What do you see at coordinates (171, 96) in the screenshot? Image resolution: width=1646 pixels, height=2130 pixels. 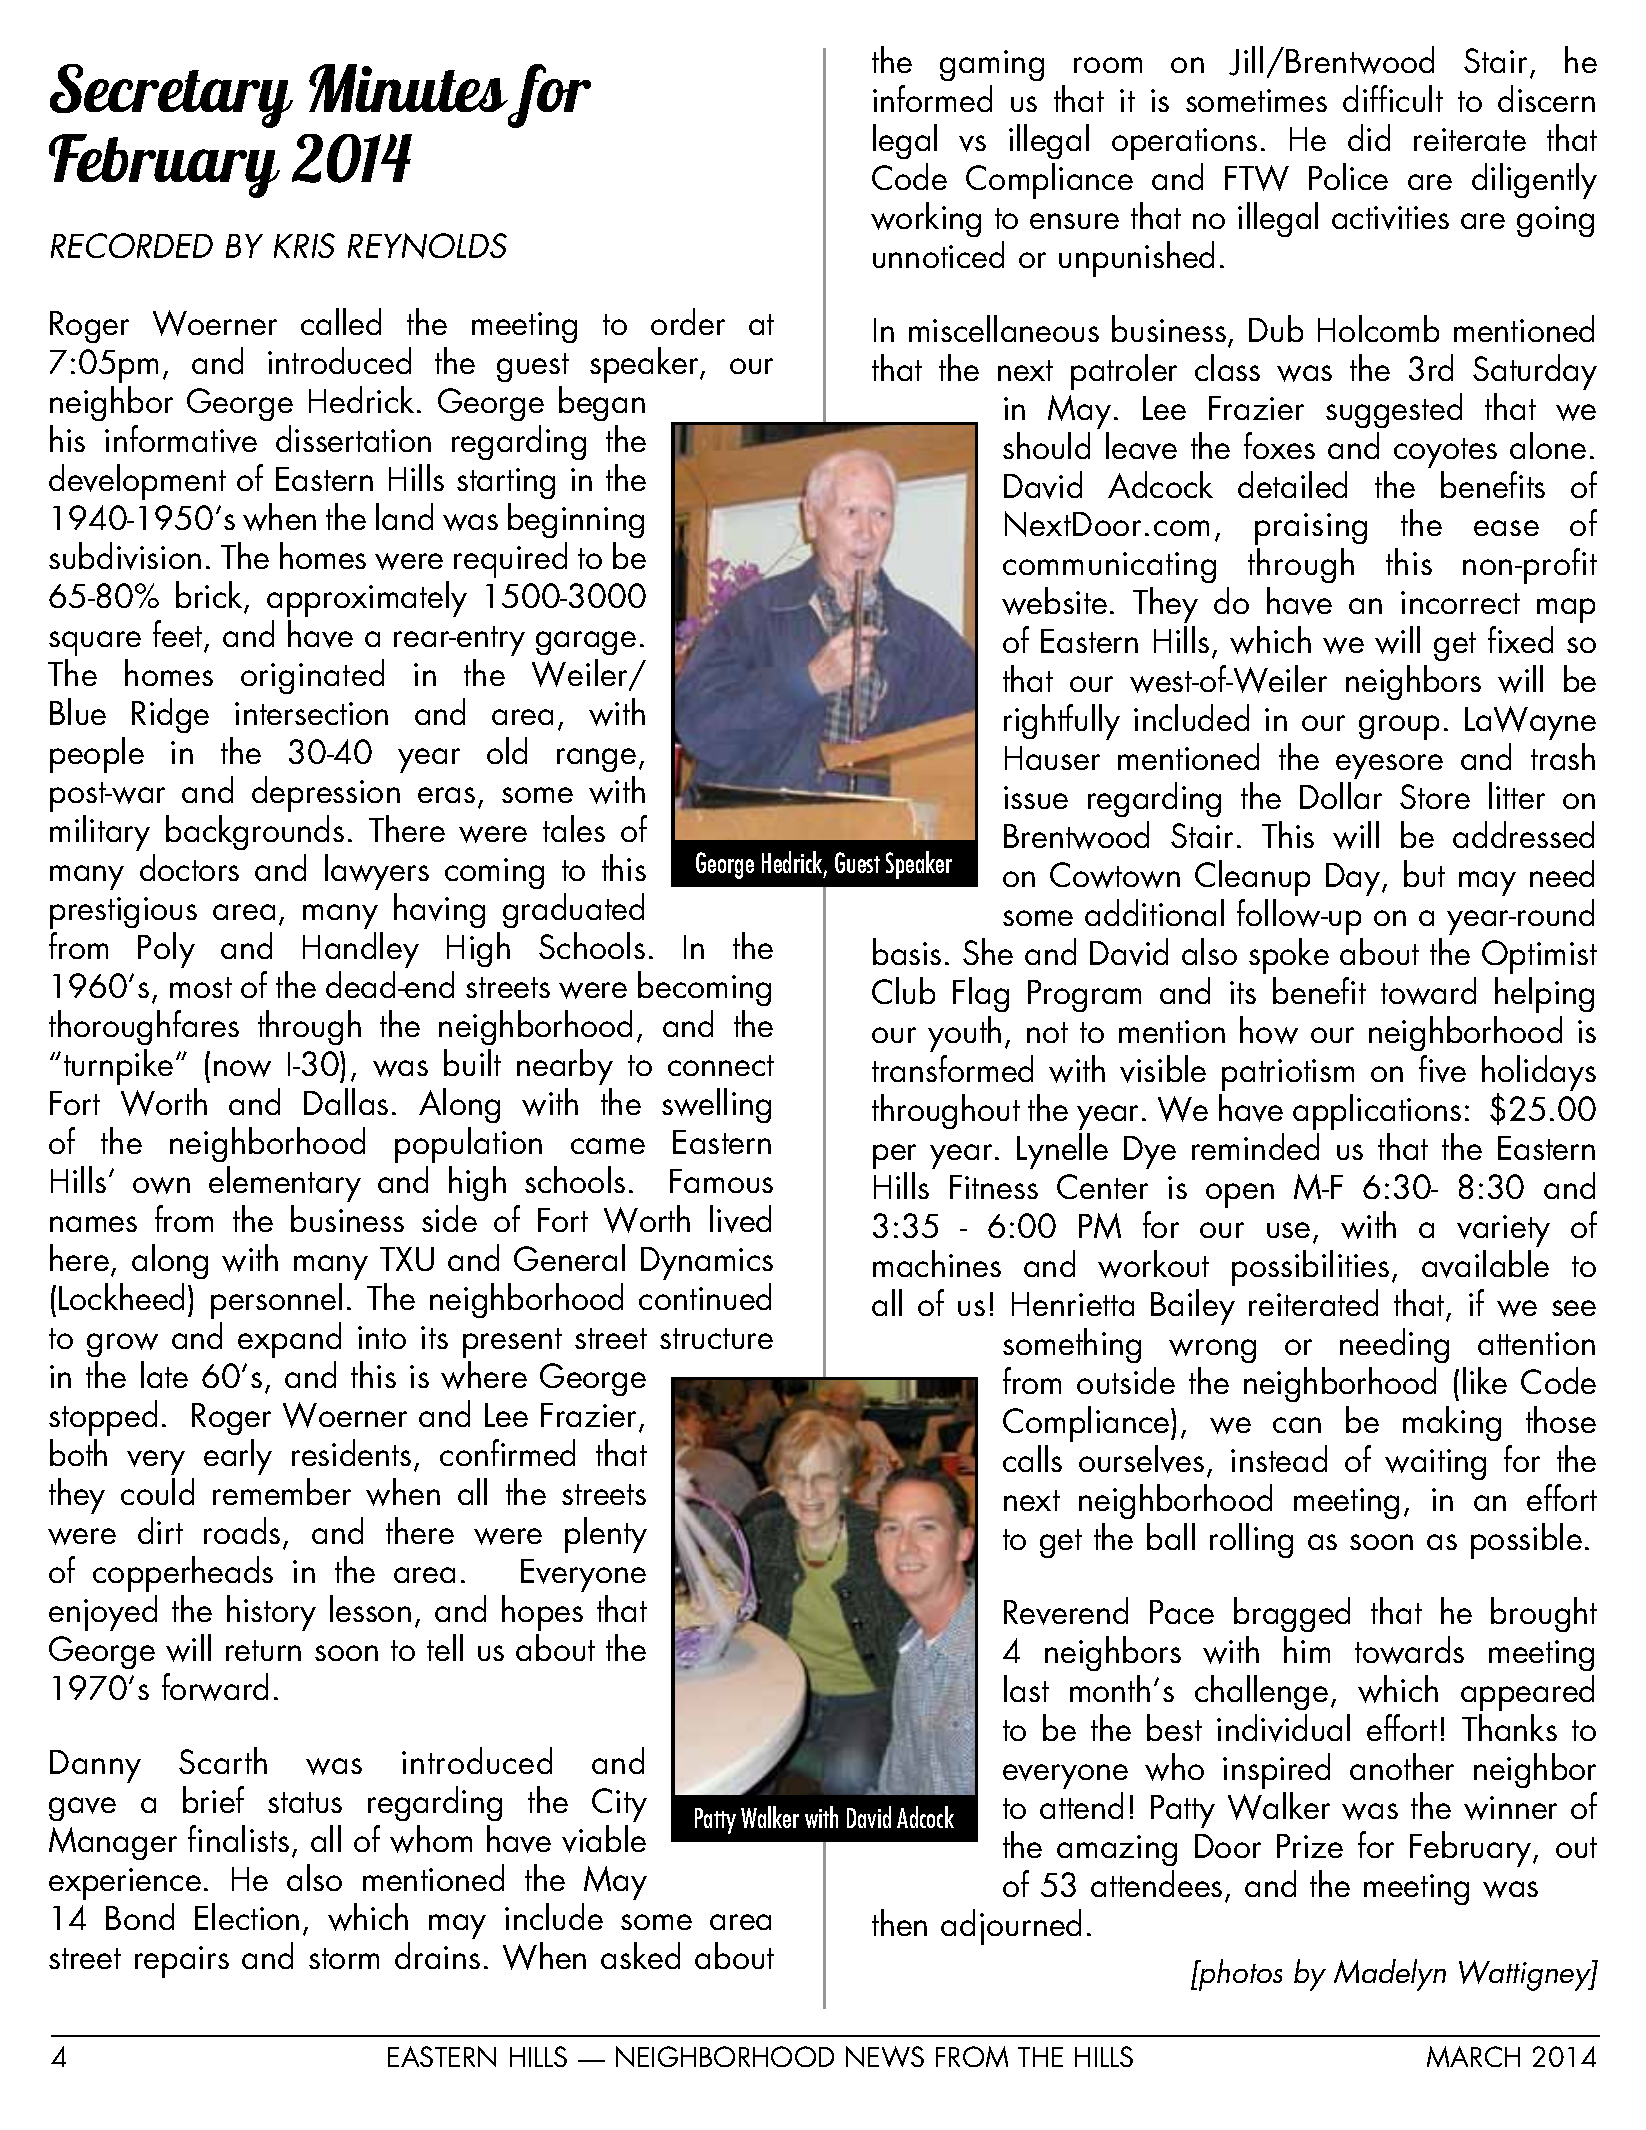 I see `Secretary` at bounding box center [171, 96].
